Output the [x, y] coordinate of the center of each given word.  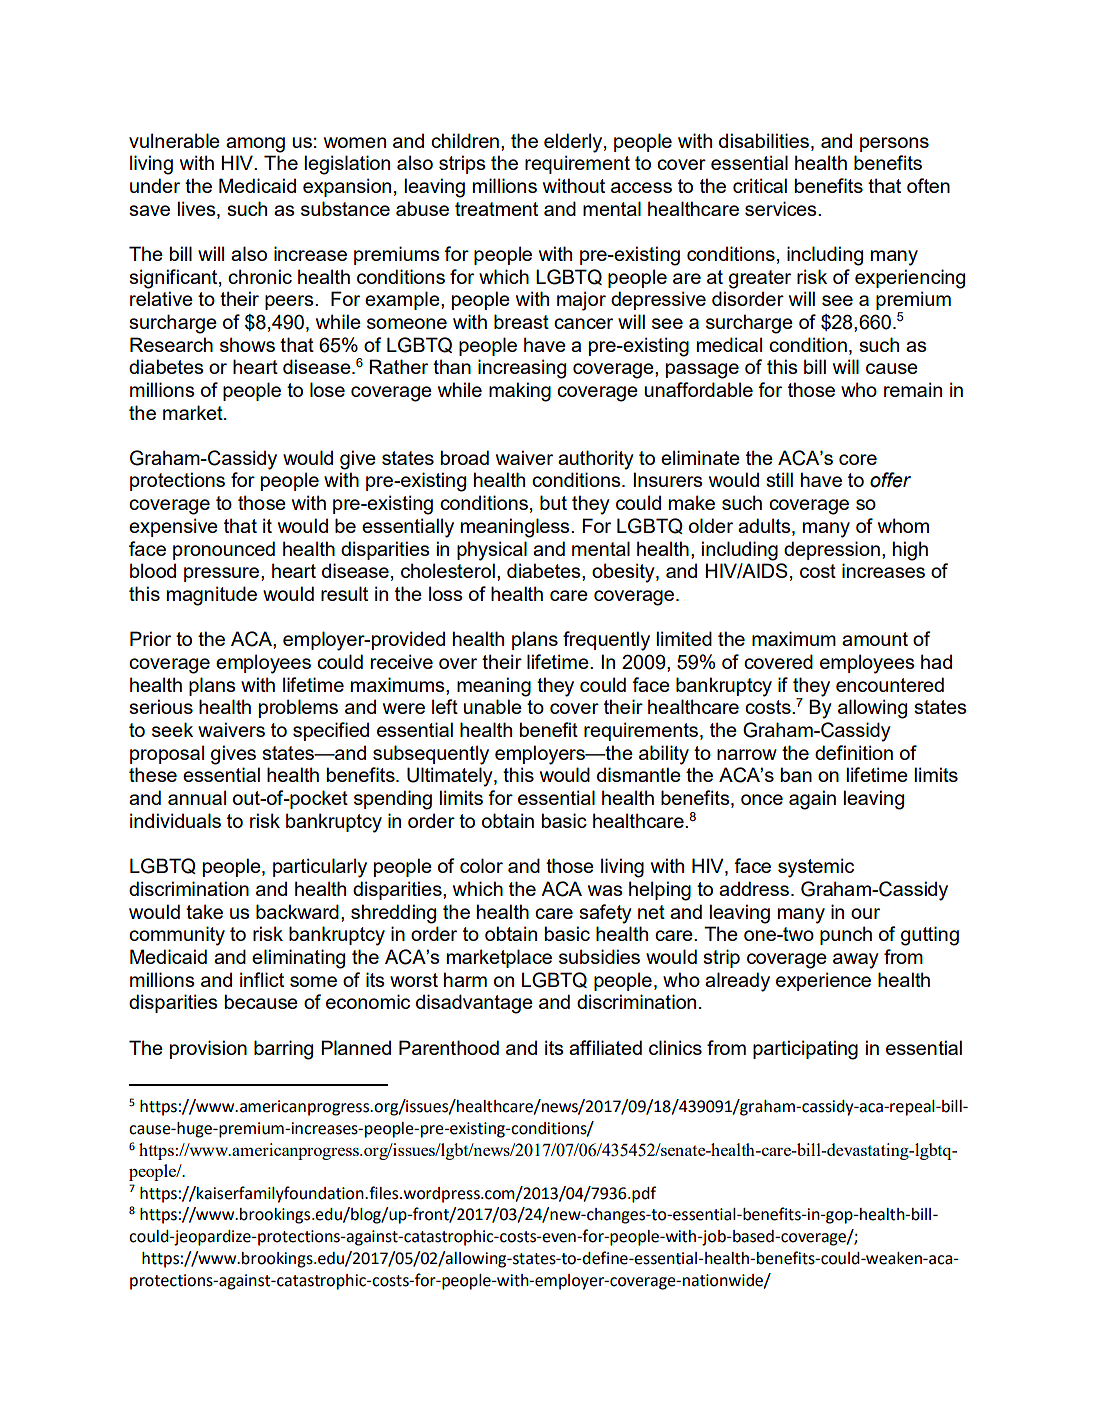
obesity [624, 573]
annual [197, 797]
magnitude [212, 596]
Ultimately [451, 777]
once [762, 799]
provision [208, 1049]
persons [894, 144]
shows [247, 344]
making [520, 392]
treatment [496, 209]
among [255, 145]
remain [913, 389]
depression [832, 550]
